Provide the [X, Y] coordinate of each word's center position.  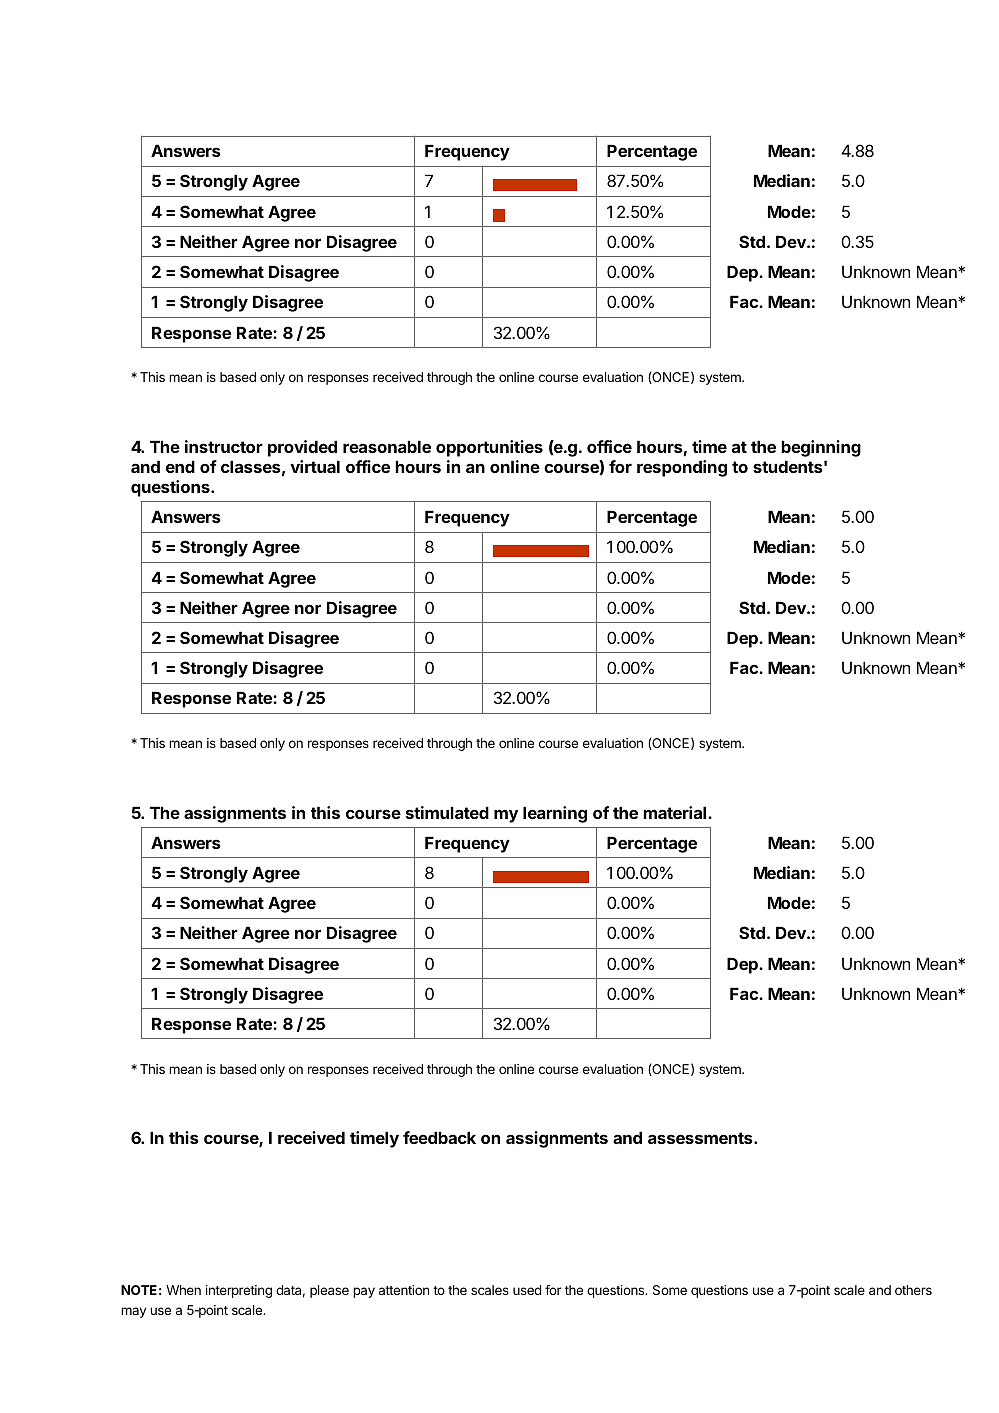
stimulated [447, 812]
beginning [821, 448]
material [676, 812]
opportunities [489, 448]
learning [555, 814]
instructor [224, 446]
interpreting [239, 1291]
